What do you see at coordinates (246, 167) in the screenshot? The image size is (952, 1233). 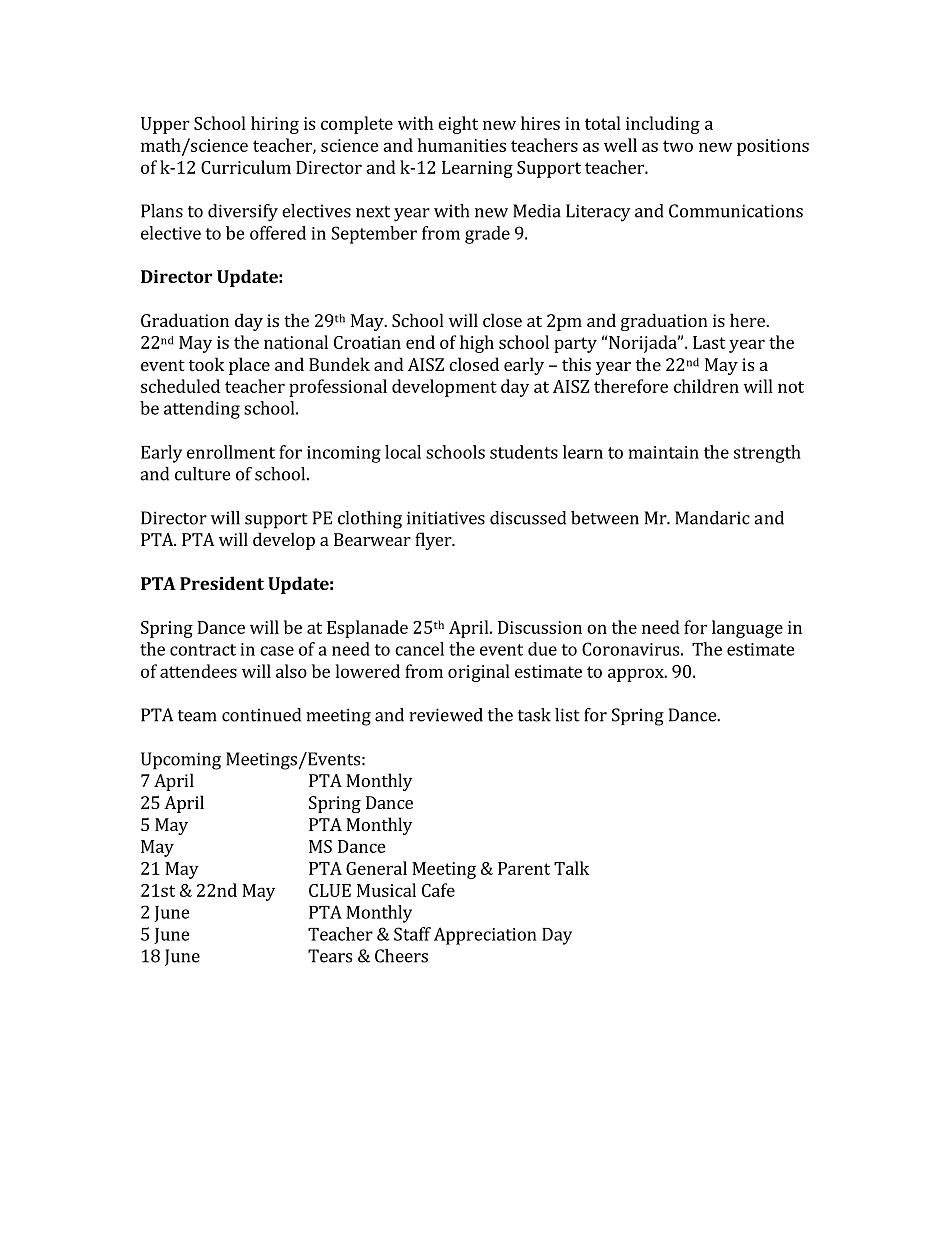 I see `Curriculum` at bounding box center [246, 167].
